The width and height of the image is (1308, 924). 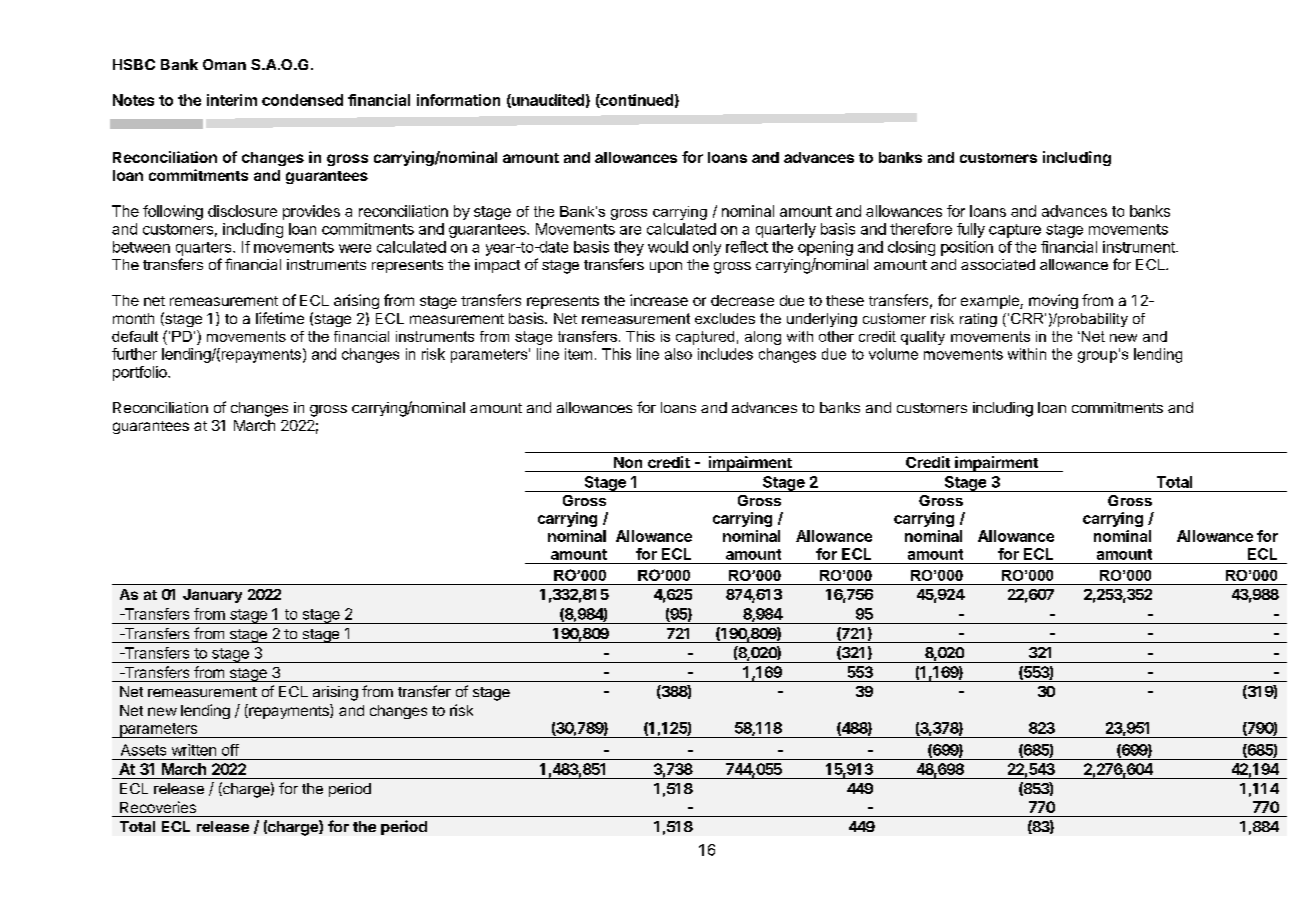 I want to click on Assets, so click(x=143, y=750).
